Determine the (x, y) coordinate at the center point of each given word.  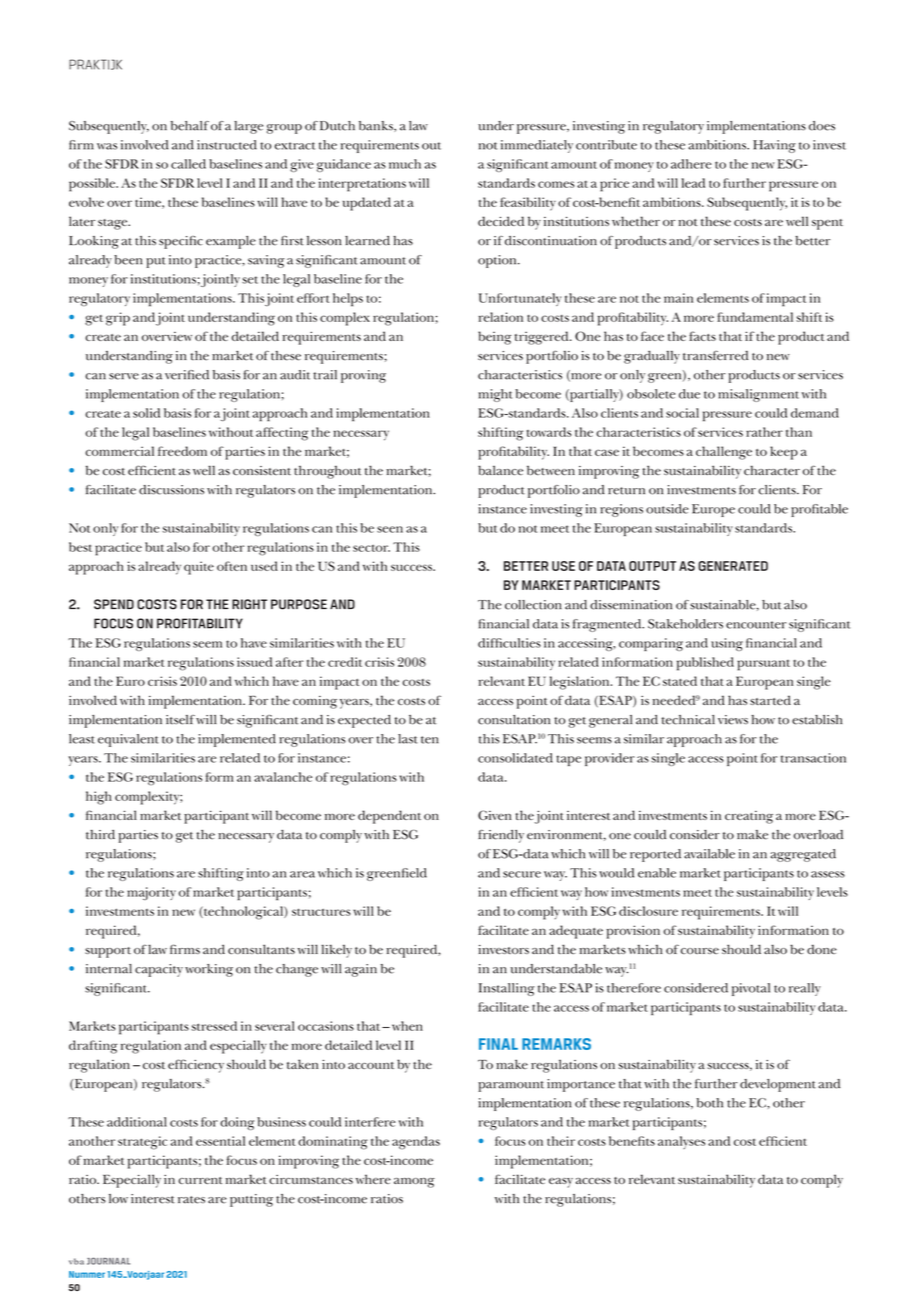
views (733, 720)
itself (180, 720)
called (188, 164)
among (414, 1183)
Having (774, 146)
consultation (514, 720)
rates (191, 1200)
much (405, 164)
